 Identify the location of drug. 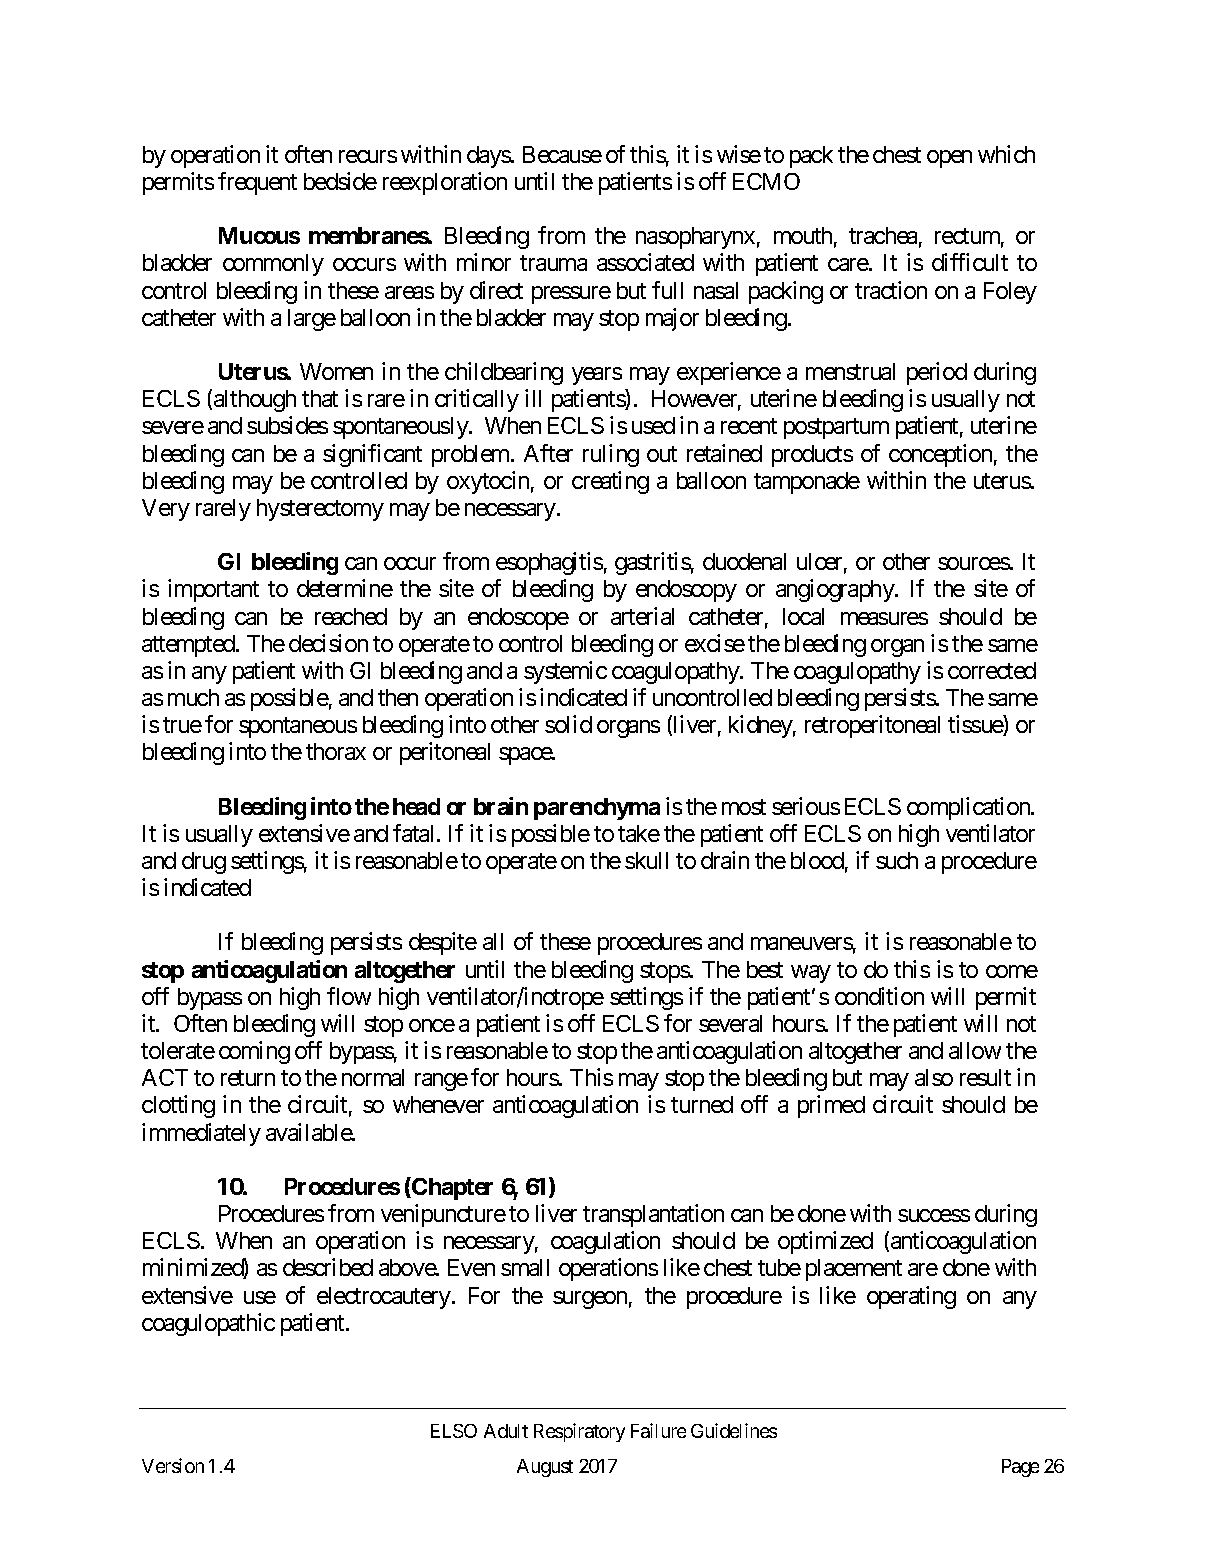
(204, 863).
